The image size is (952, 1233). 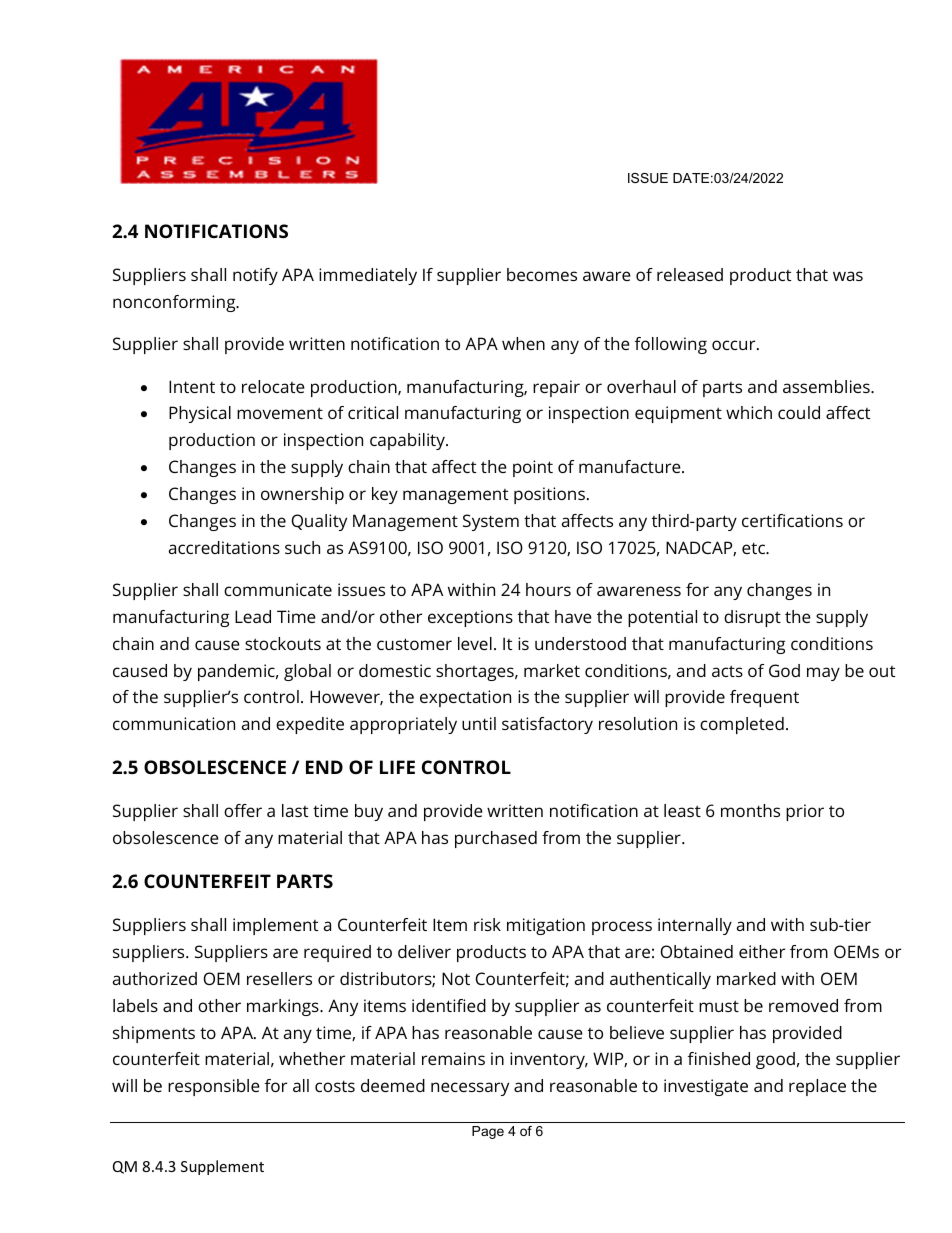 I want to click on replace, so click(x=817, y=1087).
